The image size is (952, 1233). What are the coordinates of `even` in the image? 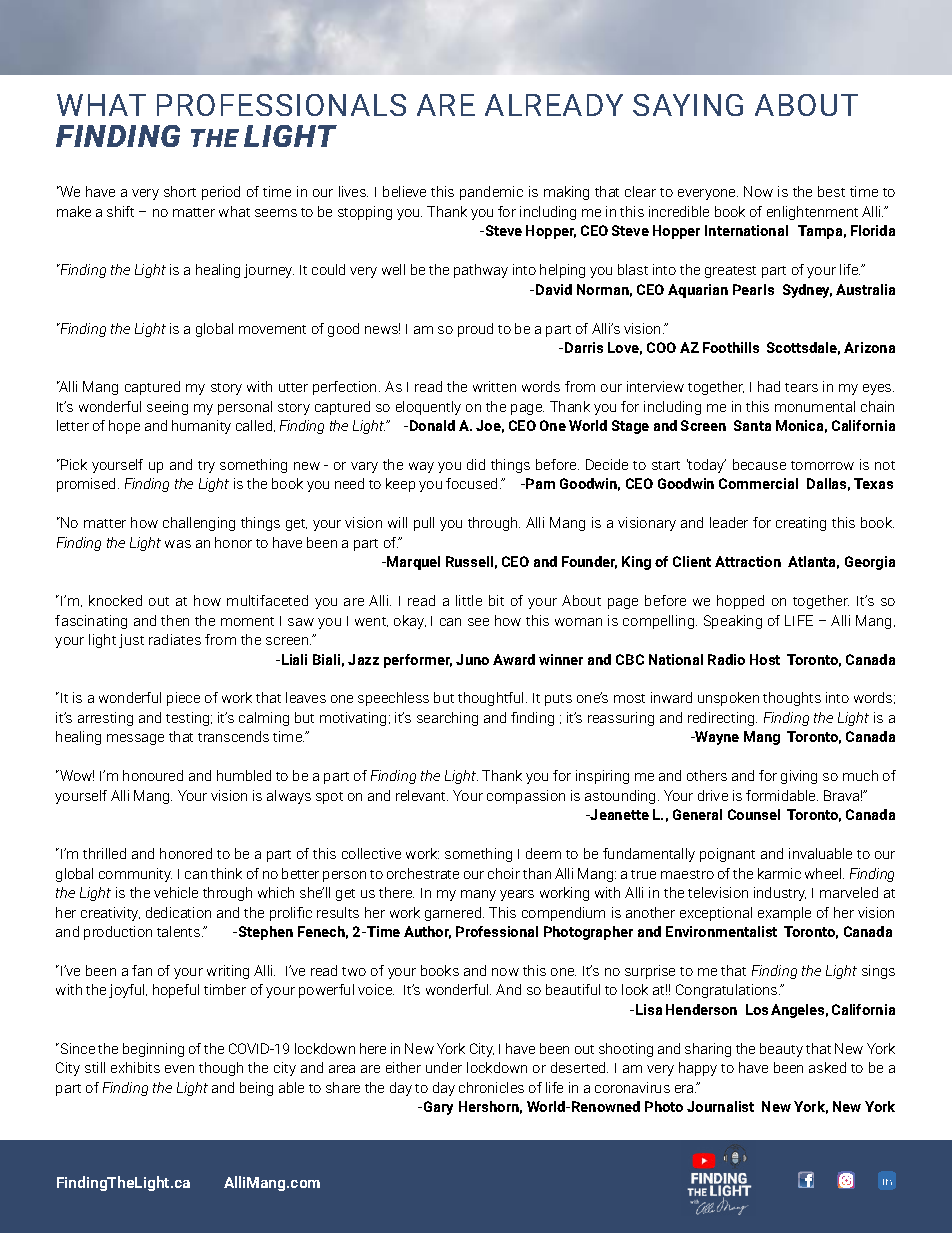 It's located at (179, 1069).
